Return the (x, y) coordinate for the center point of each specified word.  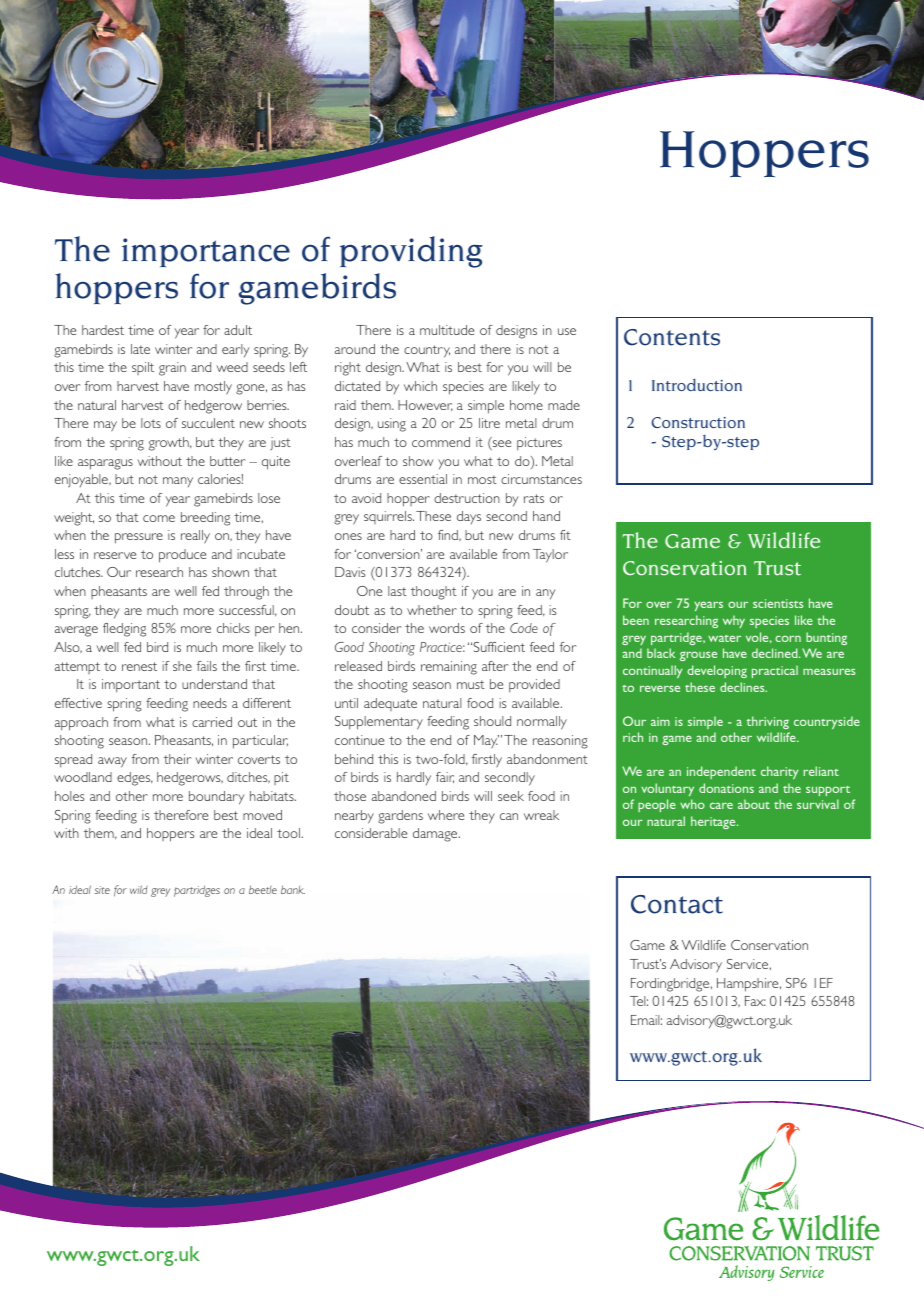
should (492, 721)
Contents (672, 337)
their (177, 759)
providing (411, 252)
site (102, 890)
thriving (768, 722)
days (469, 517)
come (159, 518)
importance (206, 252)
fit (565, 535)
